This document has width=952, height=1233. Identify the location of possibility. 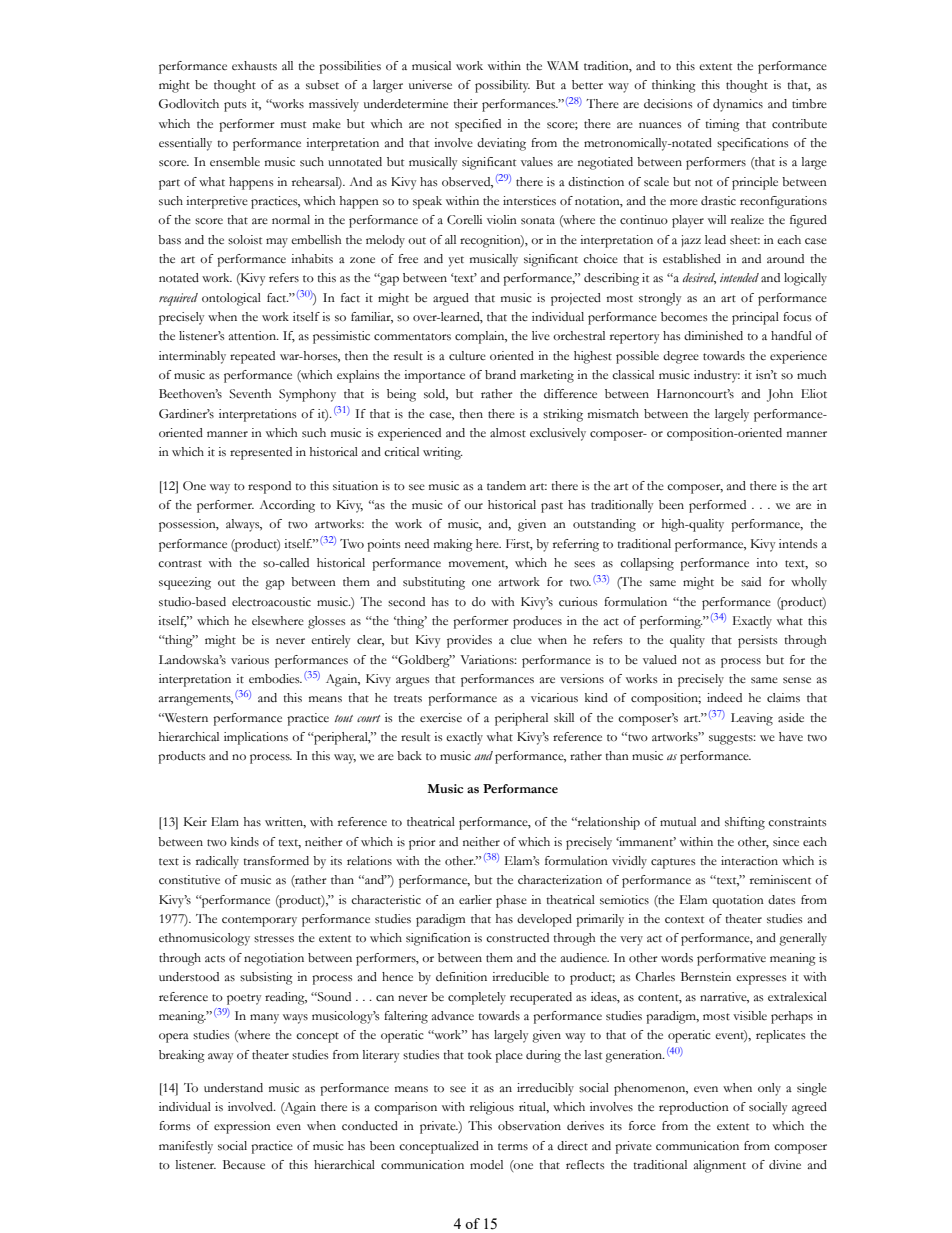
(502, 86).
